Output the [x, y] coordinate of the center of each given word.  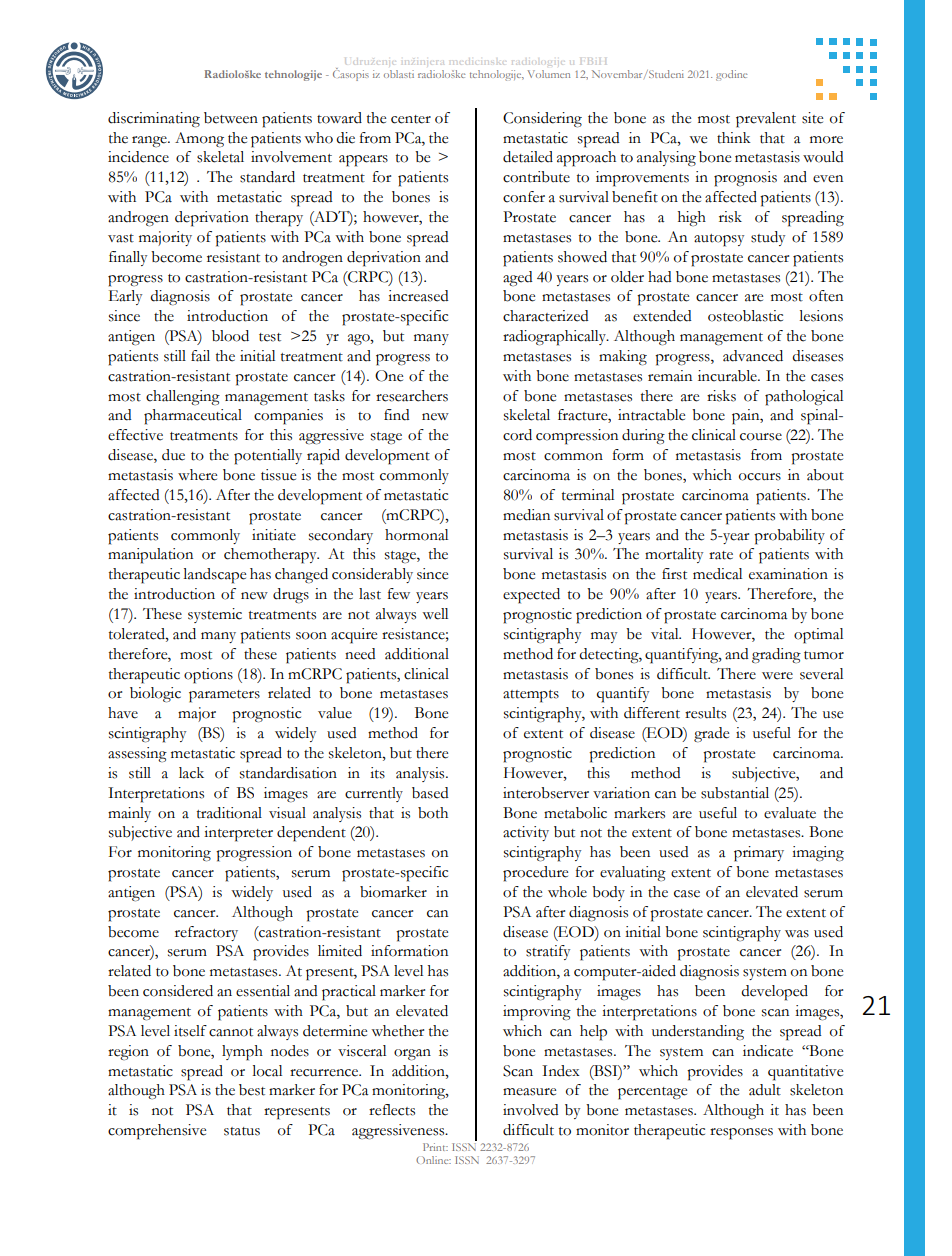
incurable [728, 376]
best [252, 1090]
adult [765, 1090]
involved [531, 1110]
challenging [183, 397]
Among [199, 140]
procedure [535, 874]
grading [776, 656]
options [208, 676]
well [435, 614]
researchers [412, 396]
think [734, 138]
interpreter [238, 834]
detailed [528, 157]
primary [759, 854]
